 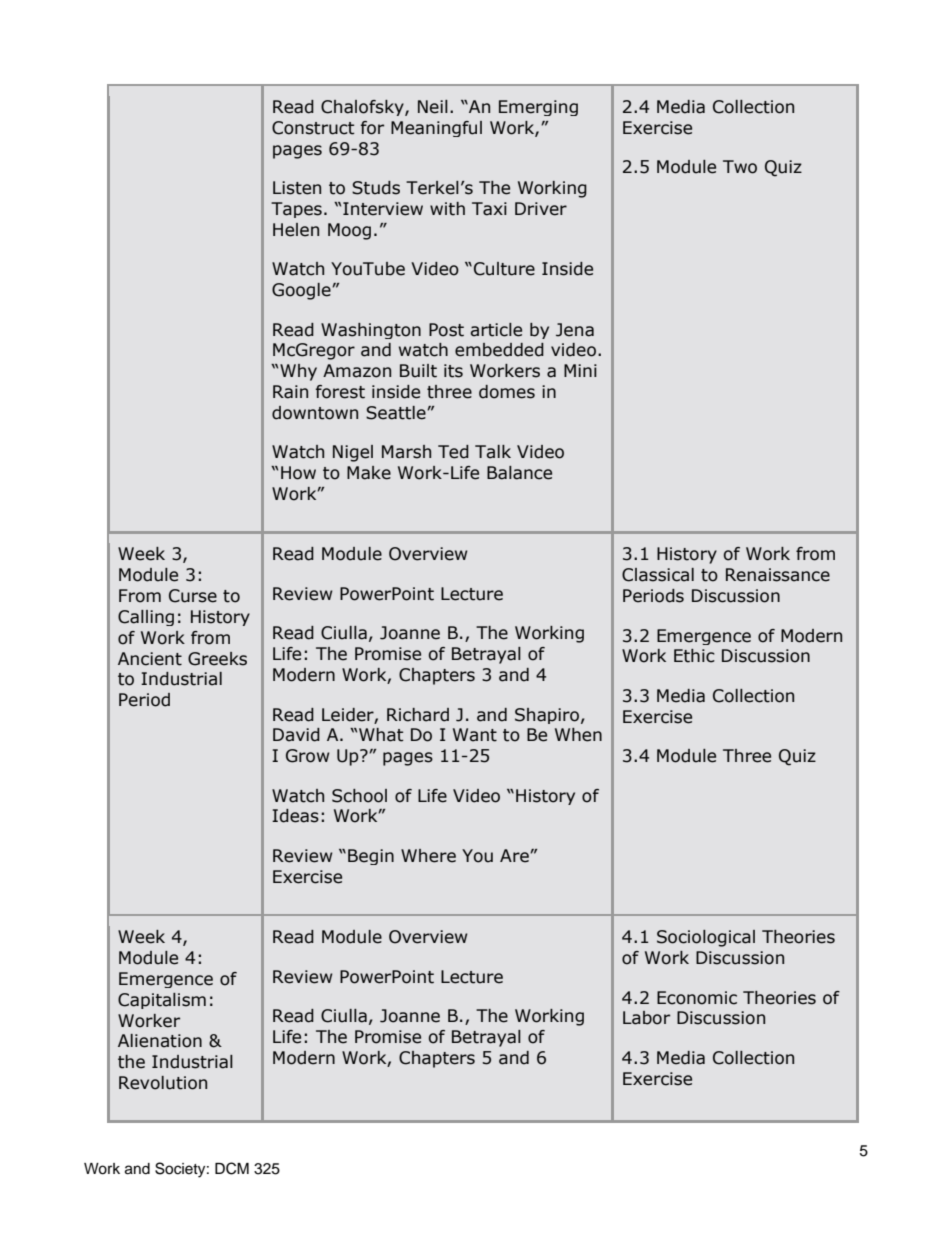 What do you see at coordinates (646, 1018) in the screenshot?
I see `Labor` at bounding box center [646, 1018].
